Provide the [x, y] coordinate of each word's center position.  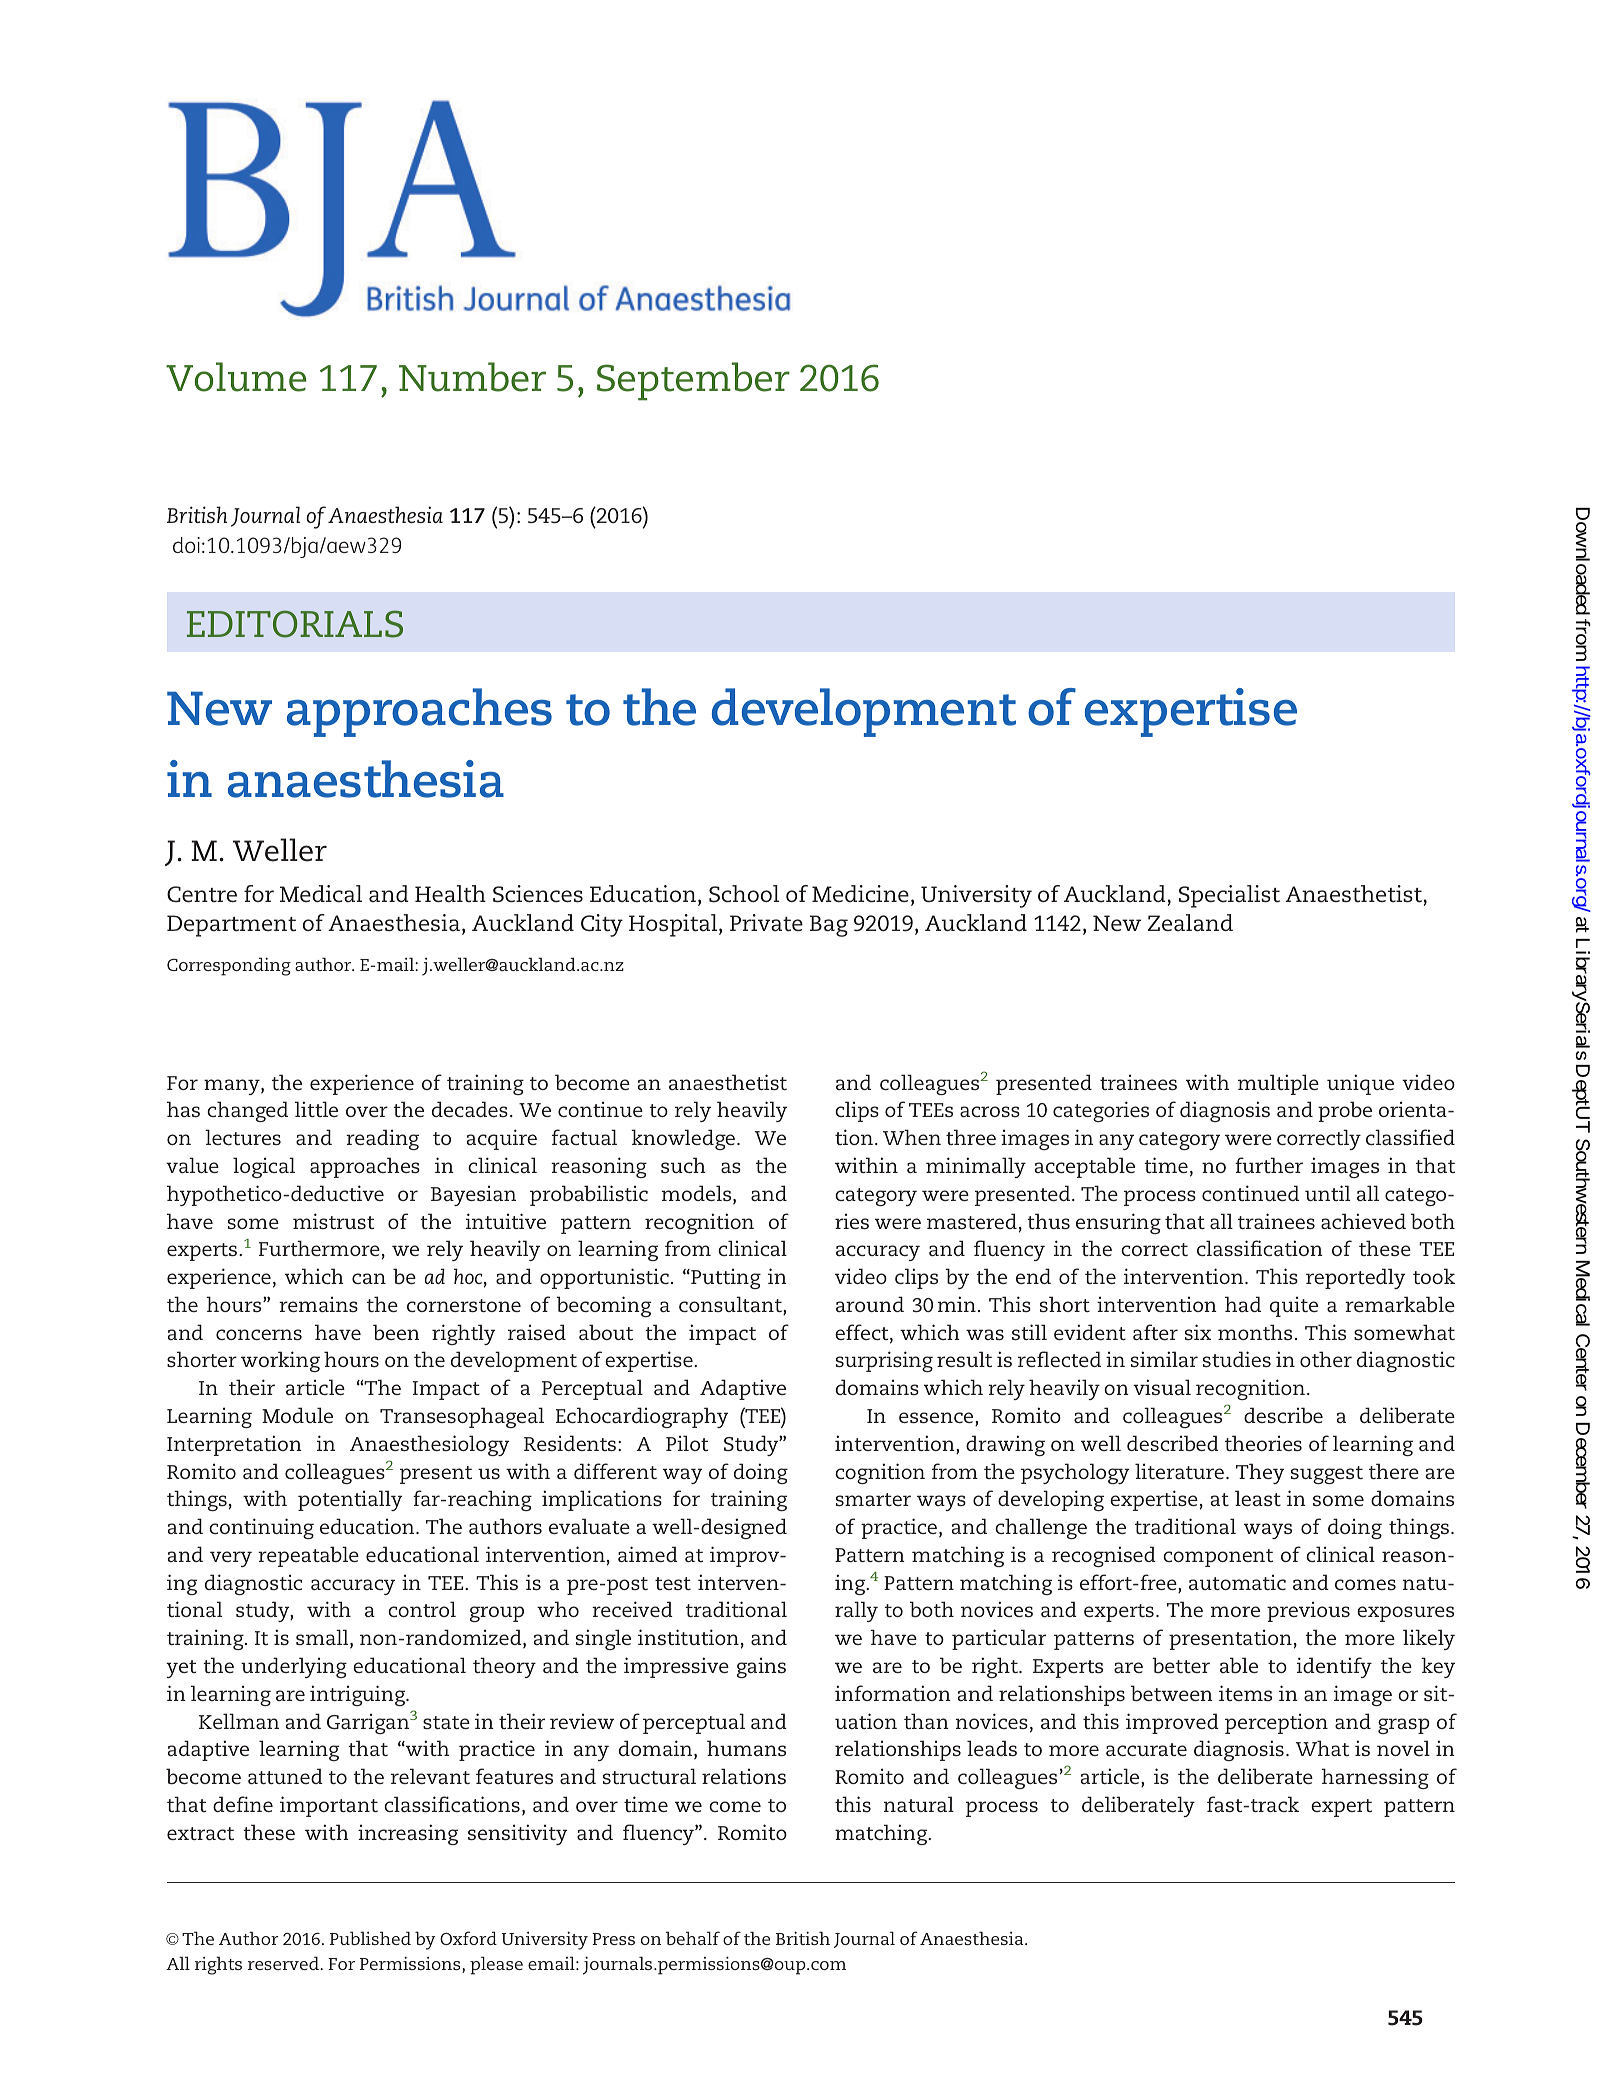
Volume [236, 377]
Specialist [1229, 896]
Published [370, 1938]
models [698, 1194]
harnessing [1375, 1778]
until [1327, 1193]
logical [264, 1167]
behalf [693, 1938]
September [693, 381]
